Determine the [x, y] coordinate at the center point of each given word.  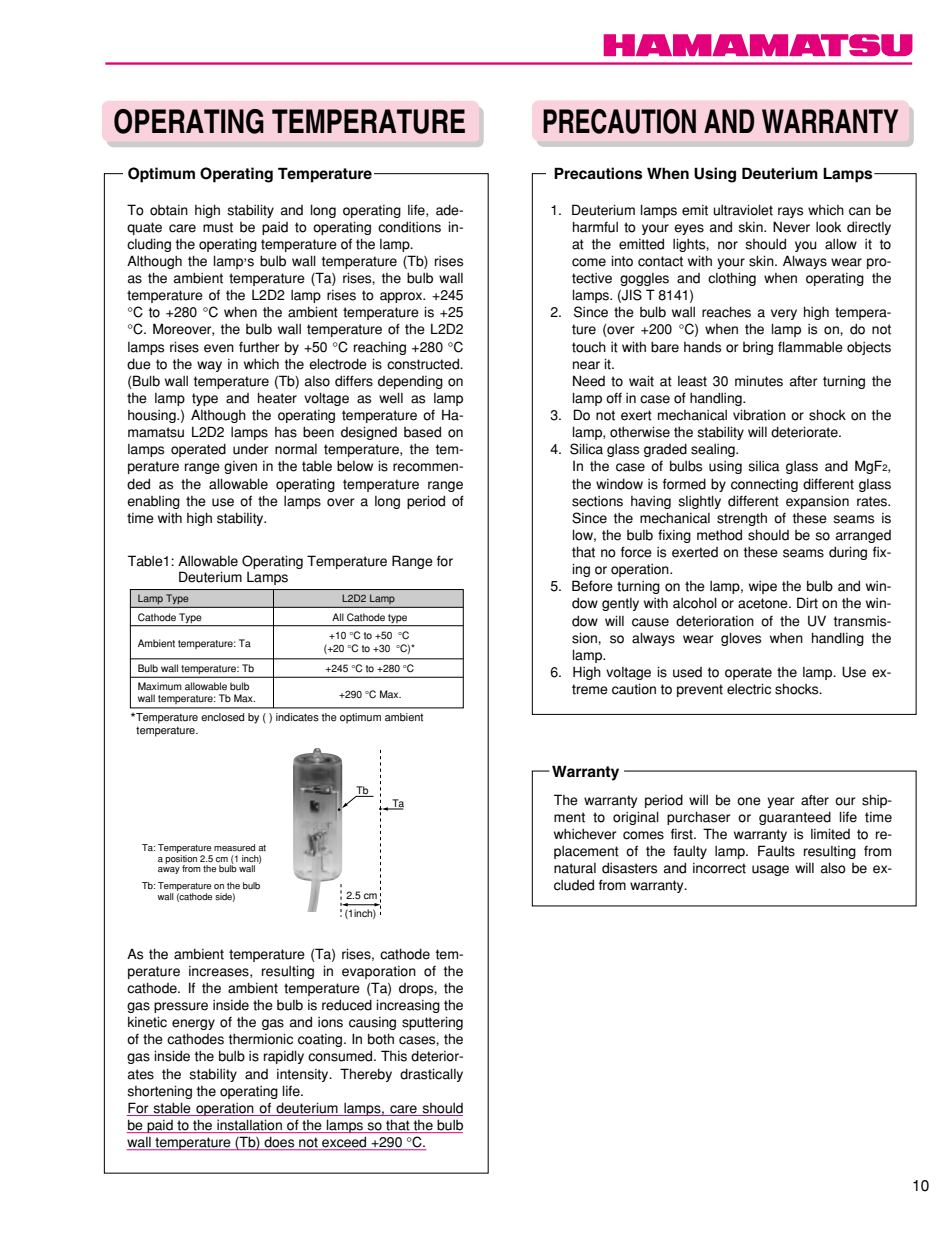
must [218, 227]
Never [791, 227]
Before [592, 586]
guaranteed [795, 818]
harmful [595, 227]
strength [742, 519]
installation [249, 1126]
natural [575, 868]
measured [234, 848]
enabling [153, 502]
